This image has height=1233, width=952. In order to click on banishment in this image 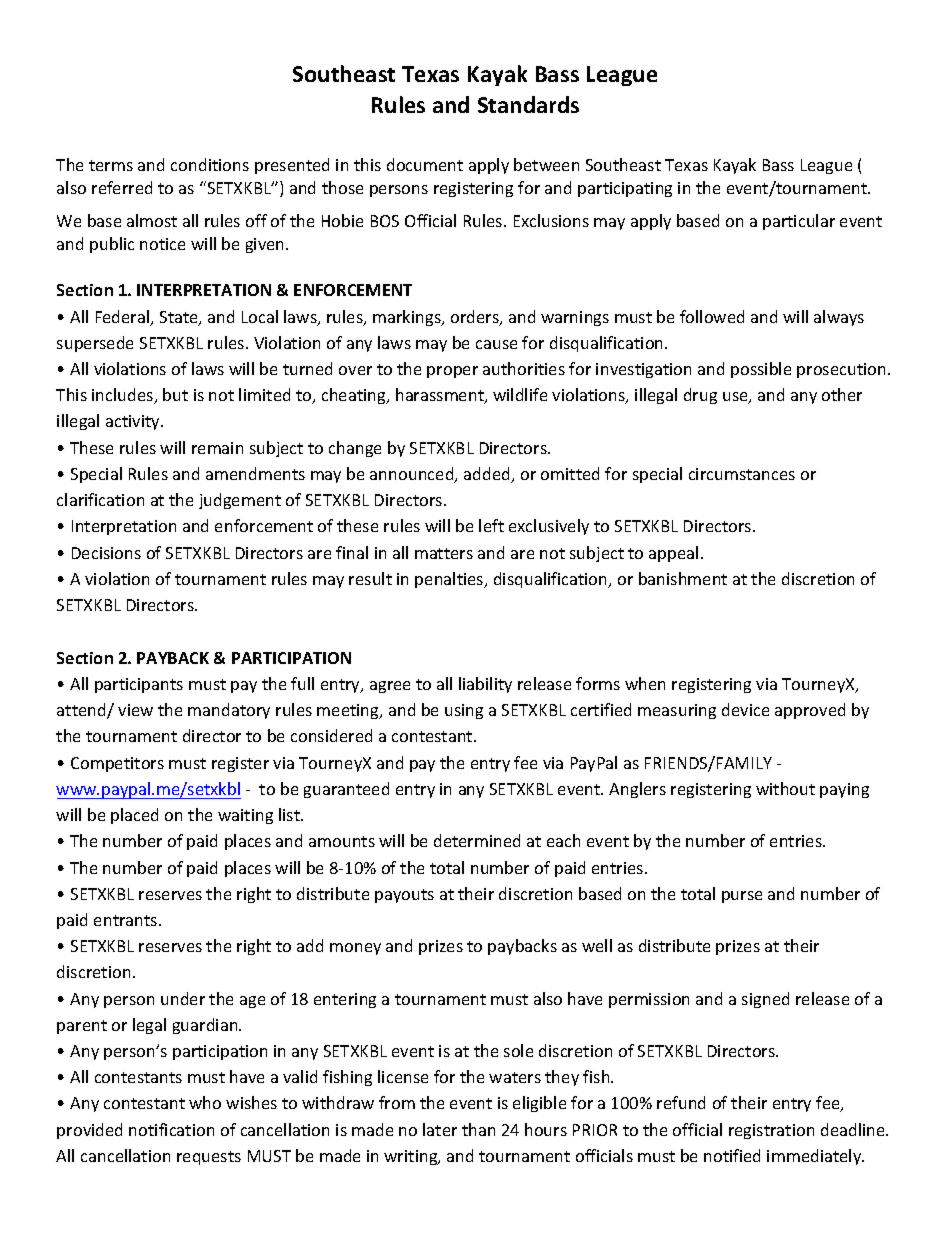, I will do `click(683, 578)`.
